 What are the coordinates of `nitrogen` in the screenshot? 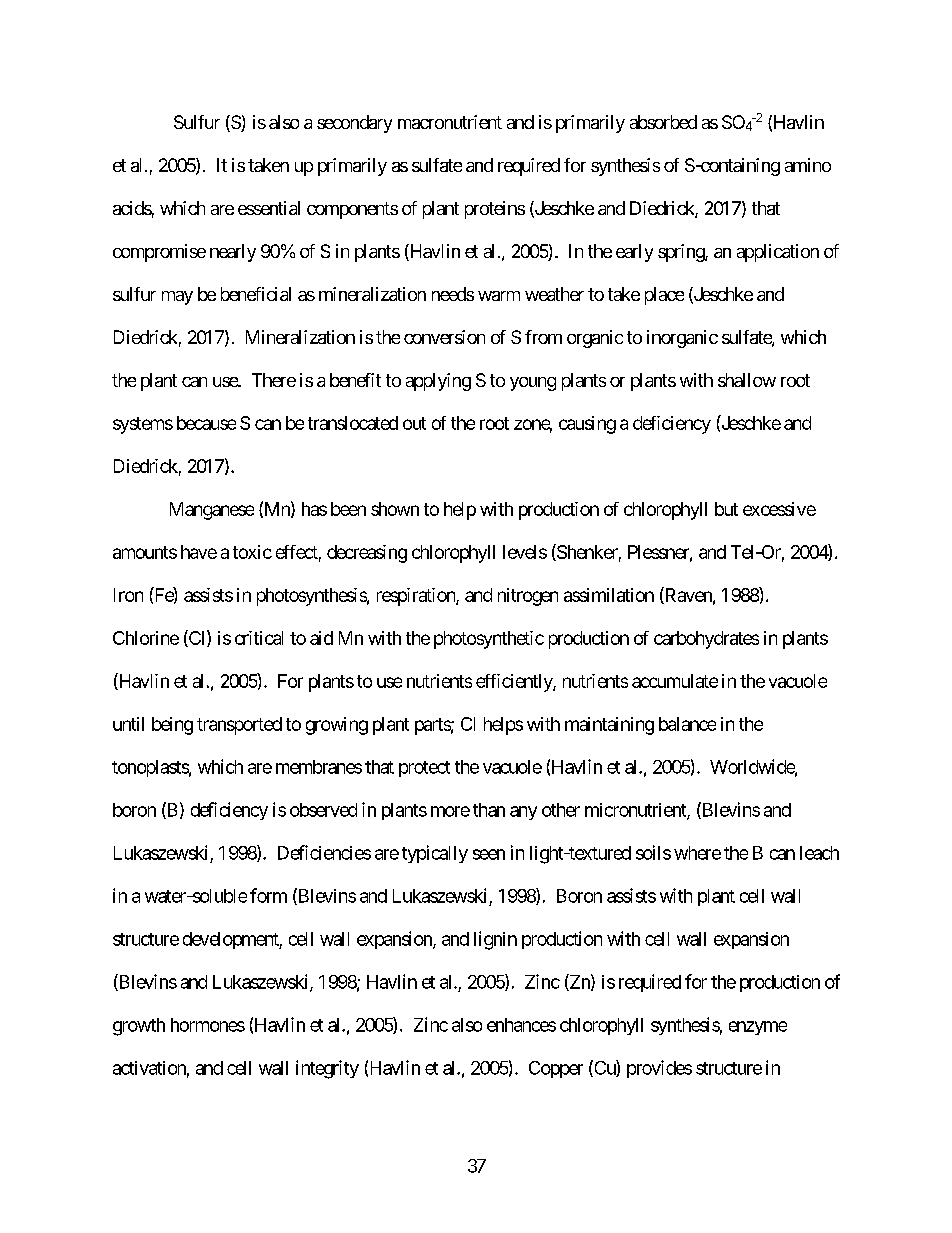 It's located at (528, 597).
